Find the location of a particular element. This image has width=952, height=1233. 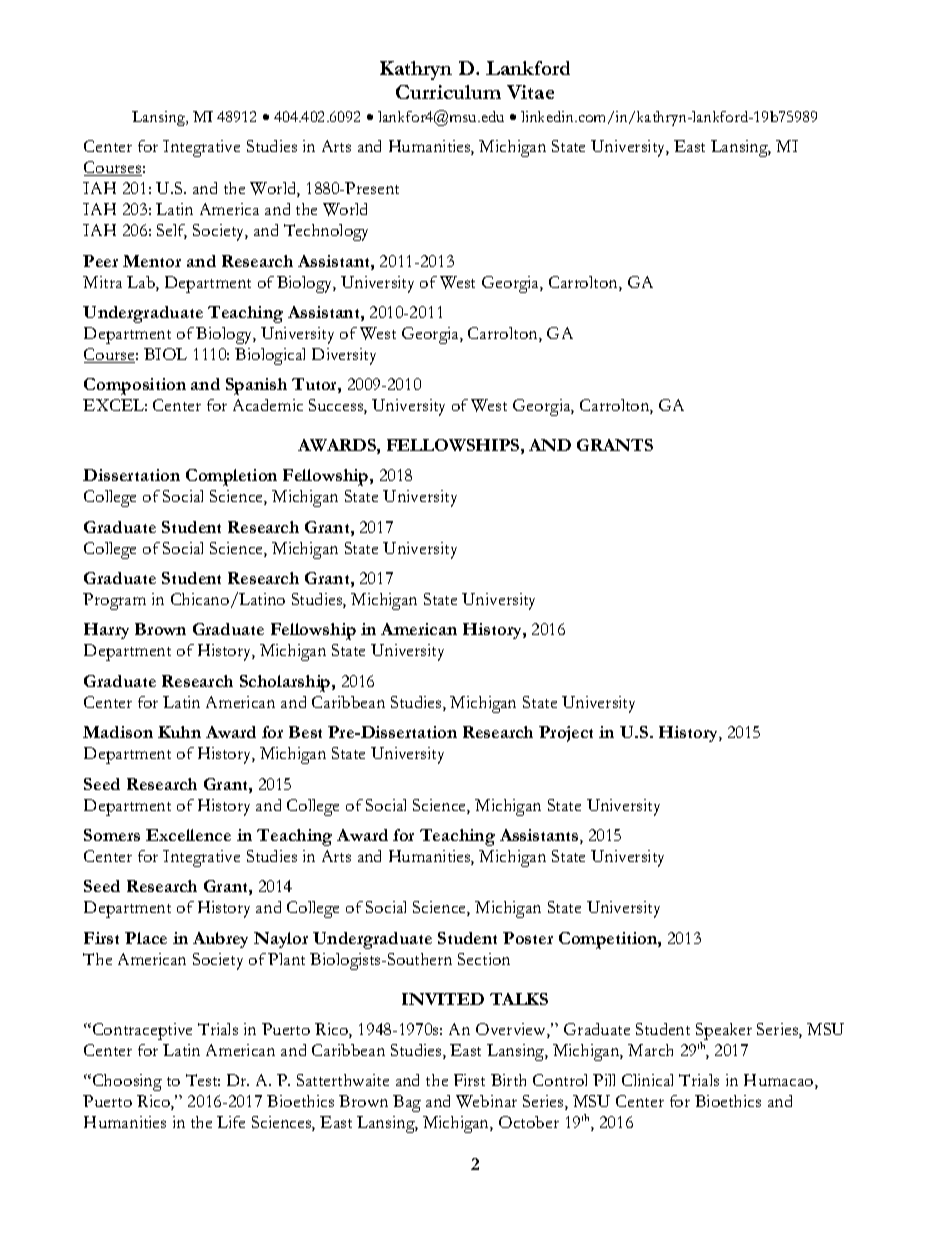

Program is located at coordinates (114, 601).
